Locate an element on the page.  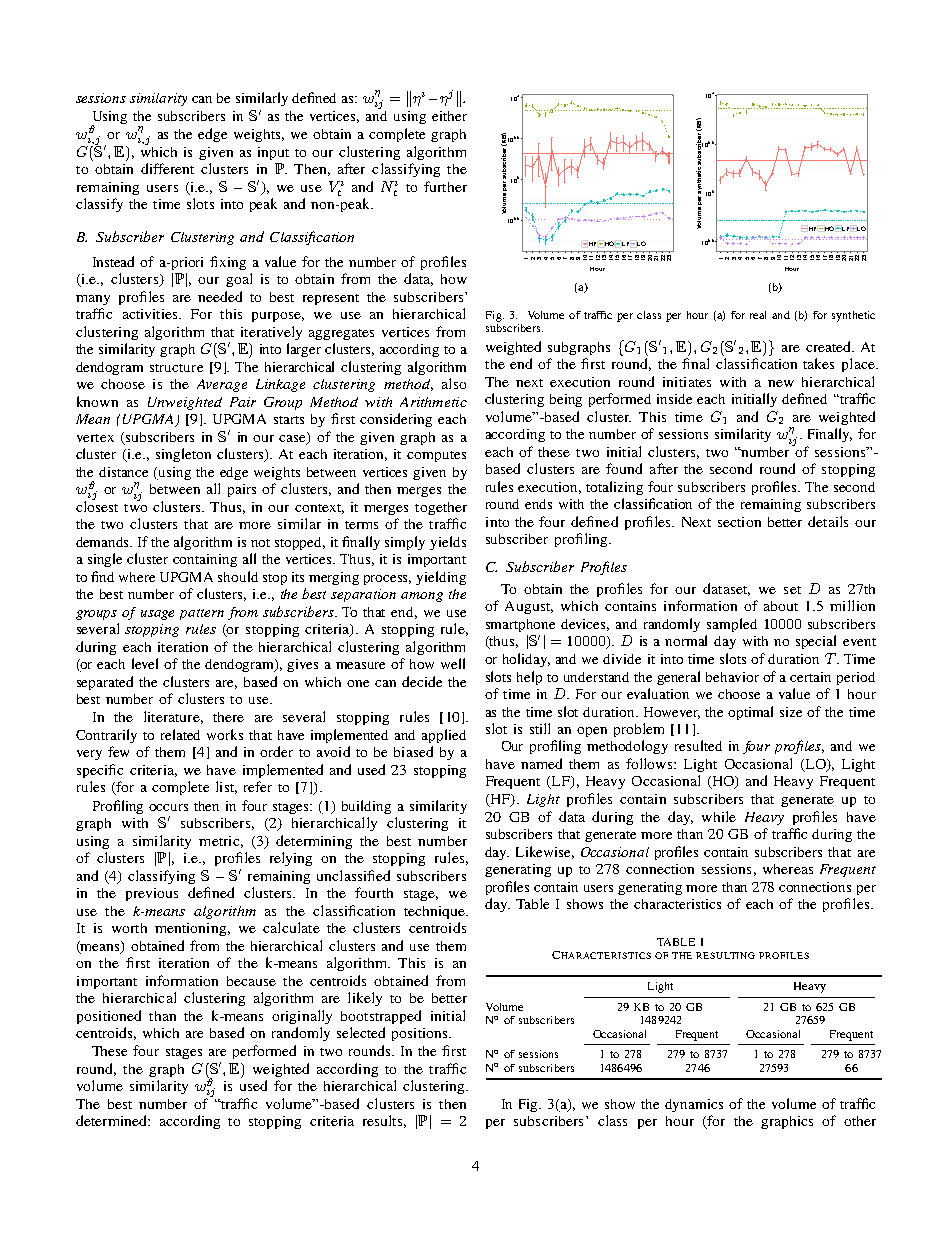
distance is located at coordinates (123, 472).
